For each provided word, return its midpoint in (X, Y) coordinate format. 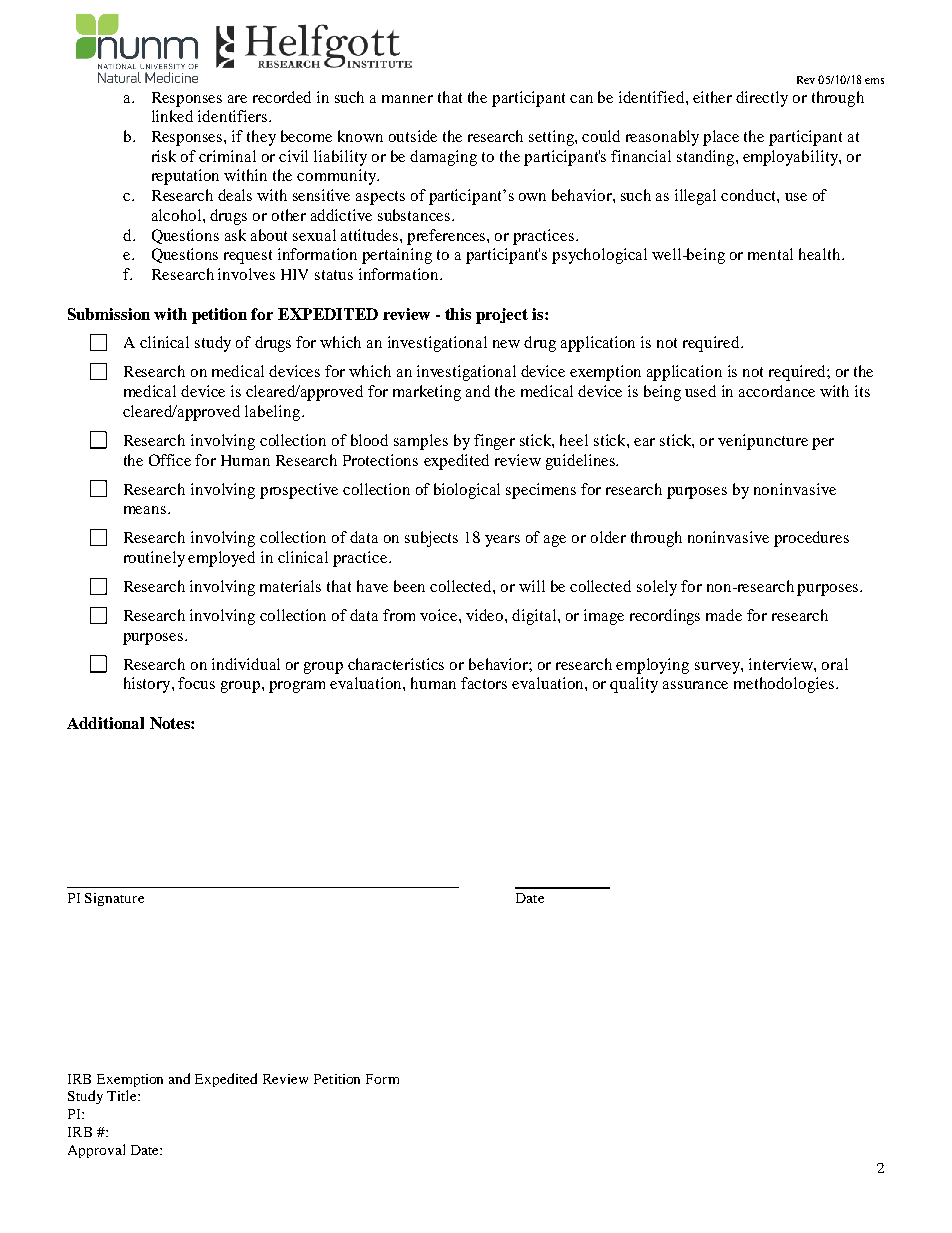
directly (762, 99)
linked (172, 116)
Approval (96, 1151)
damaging (443, 158)
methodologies (785, 685)
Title (123, 1095)
